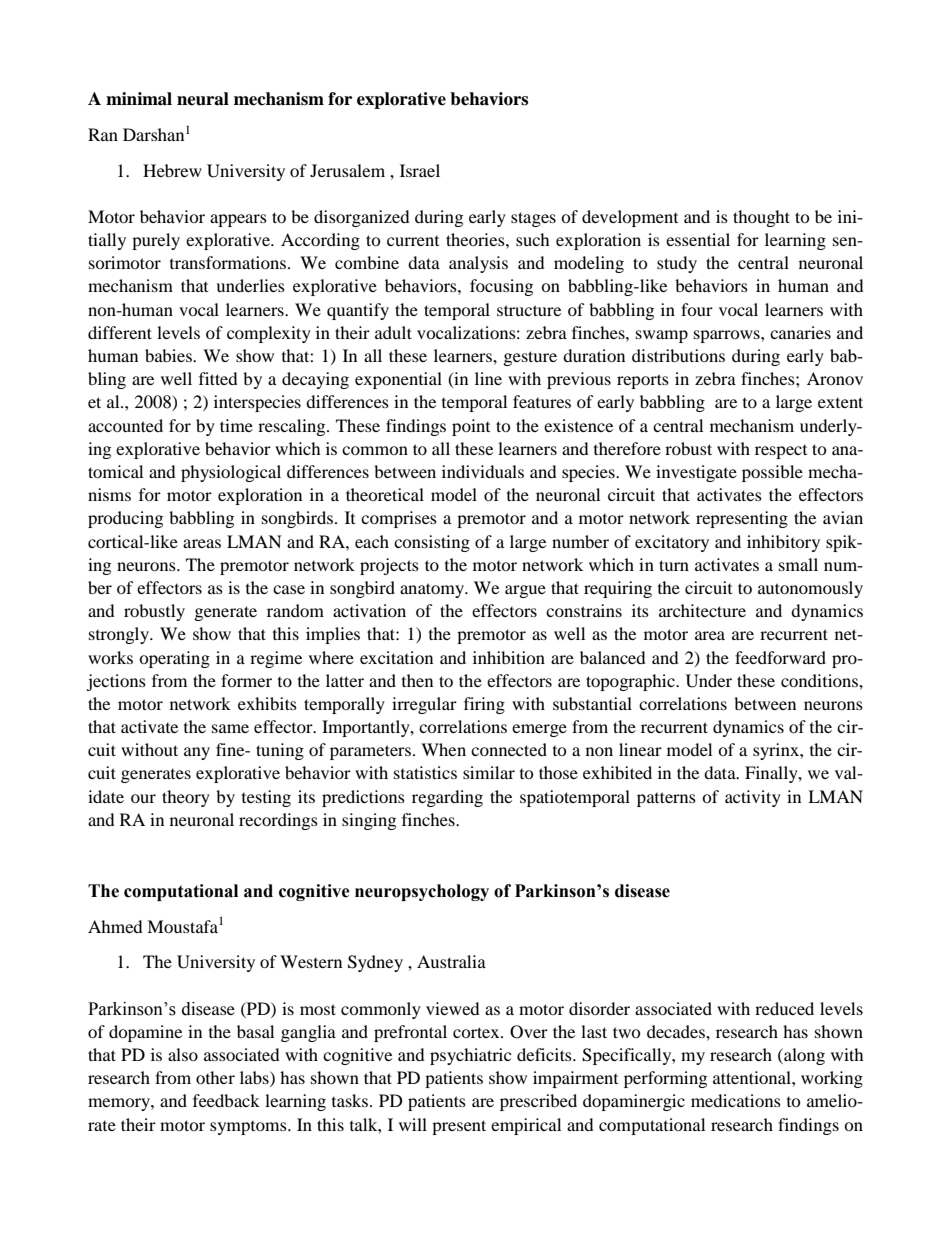 The width and height of the screenshot is (952, 1233). What do you see at coordinates (420, 170) in the screenshot?
I see `Israel` at bounding box center [420, 170].
